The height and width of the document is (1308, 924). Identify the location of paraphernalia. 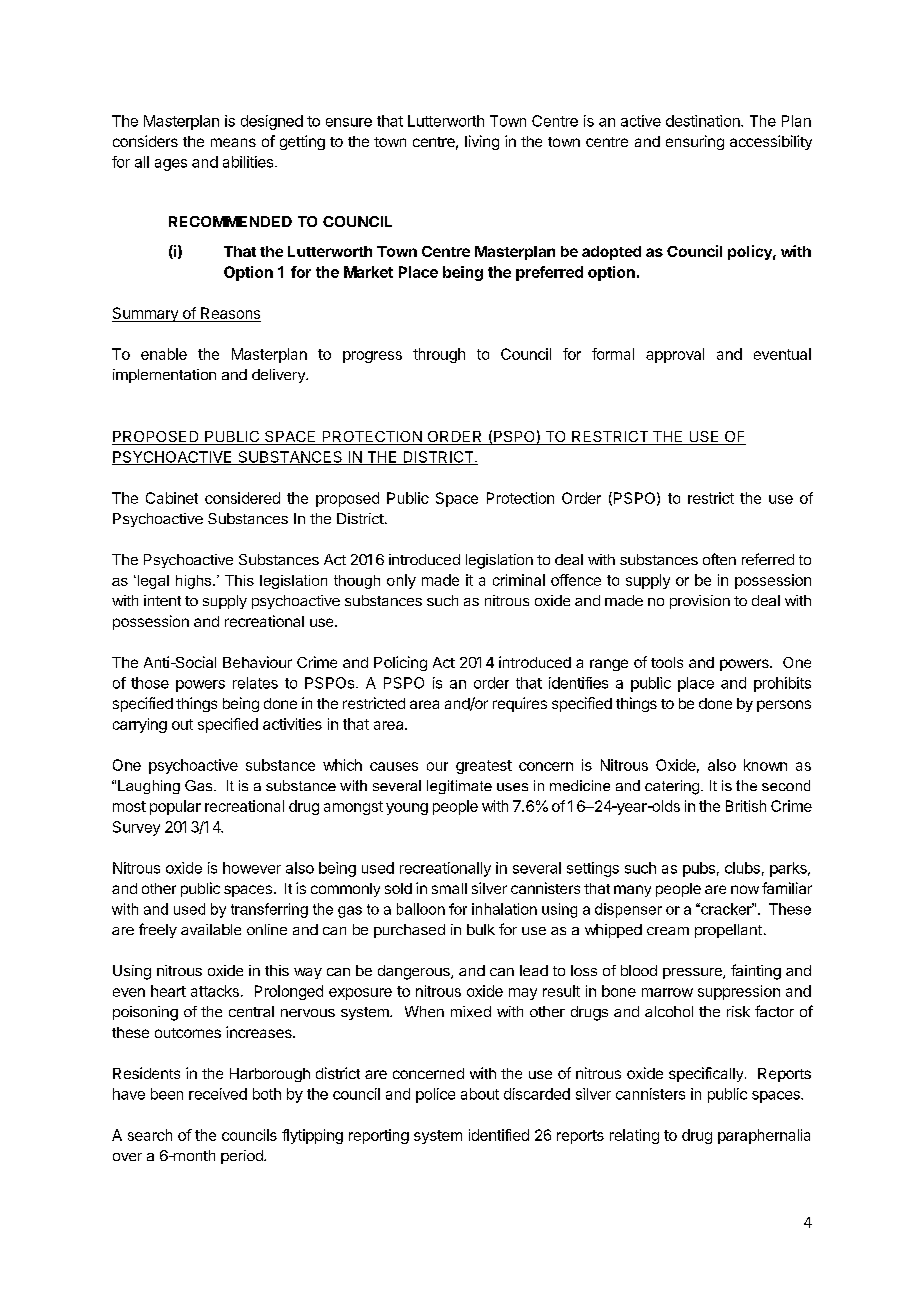
(764, 1136).
